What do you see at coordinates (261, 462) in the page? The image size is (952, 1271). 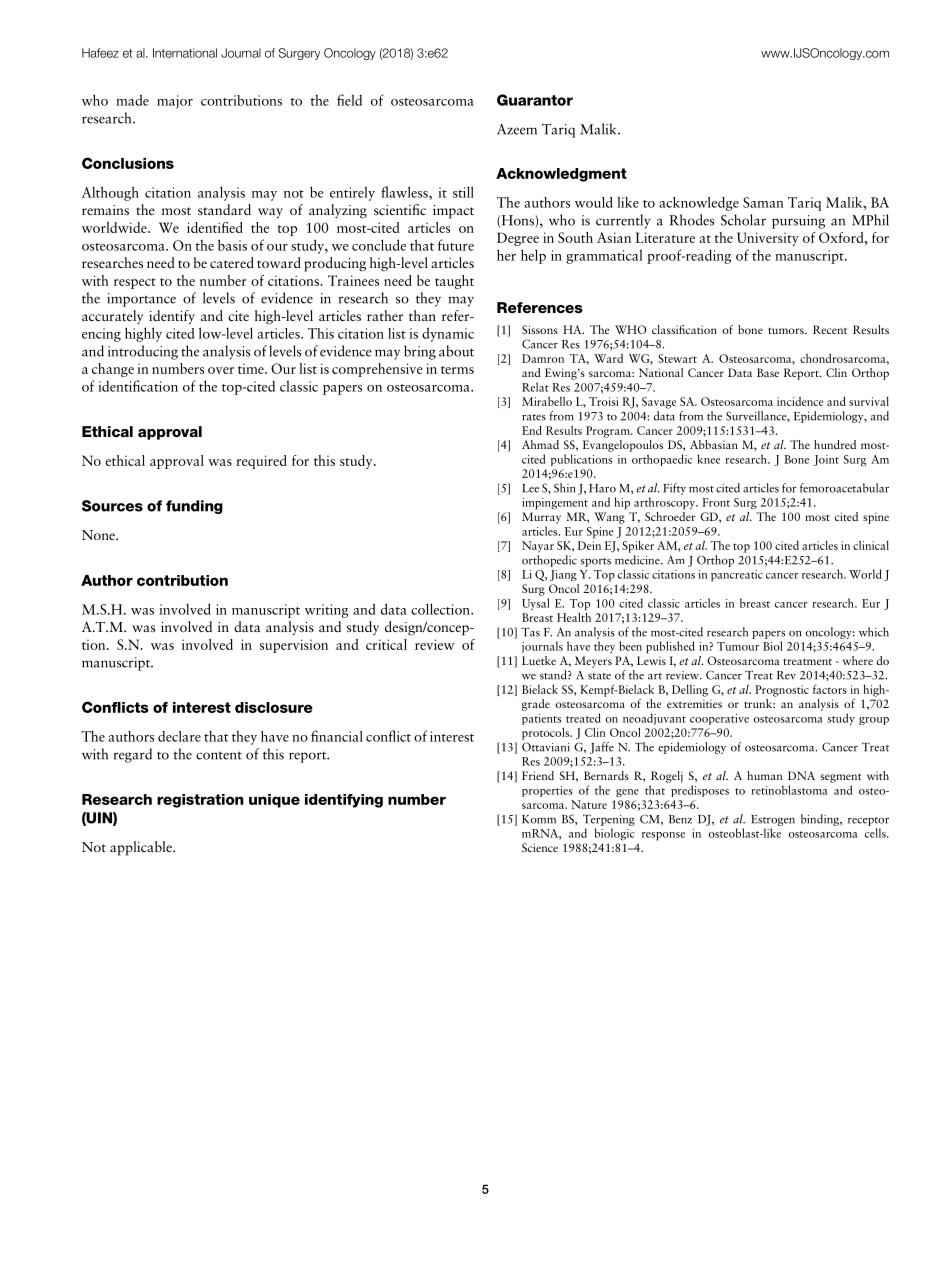 I see `required` at bounding box center [261, 462].
